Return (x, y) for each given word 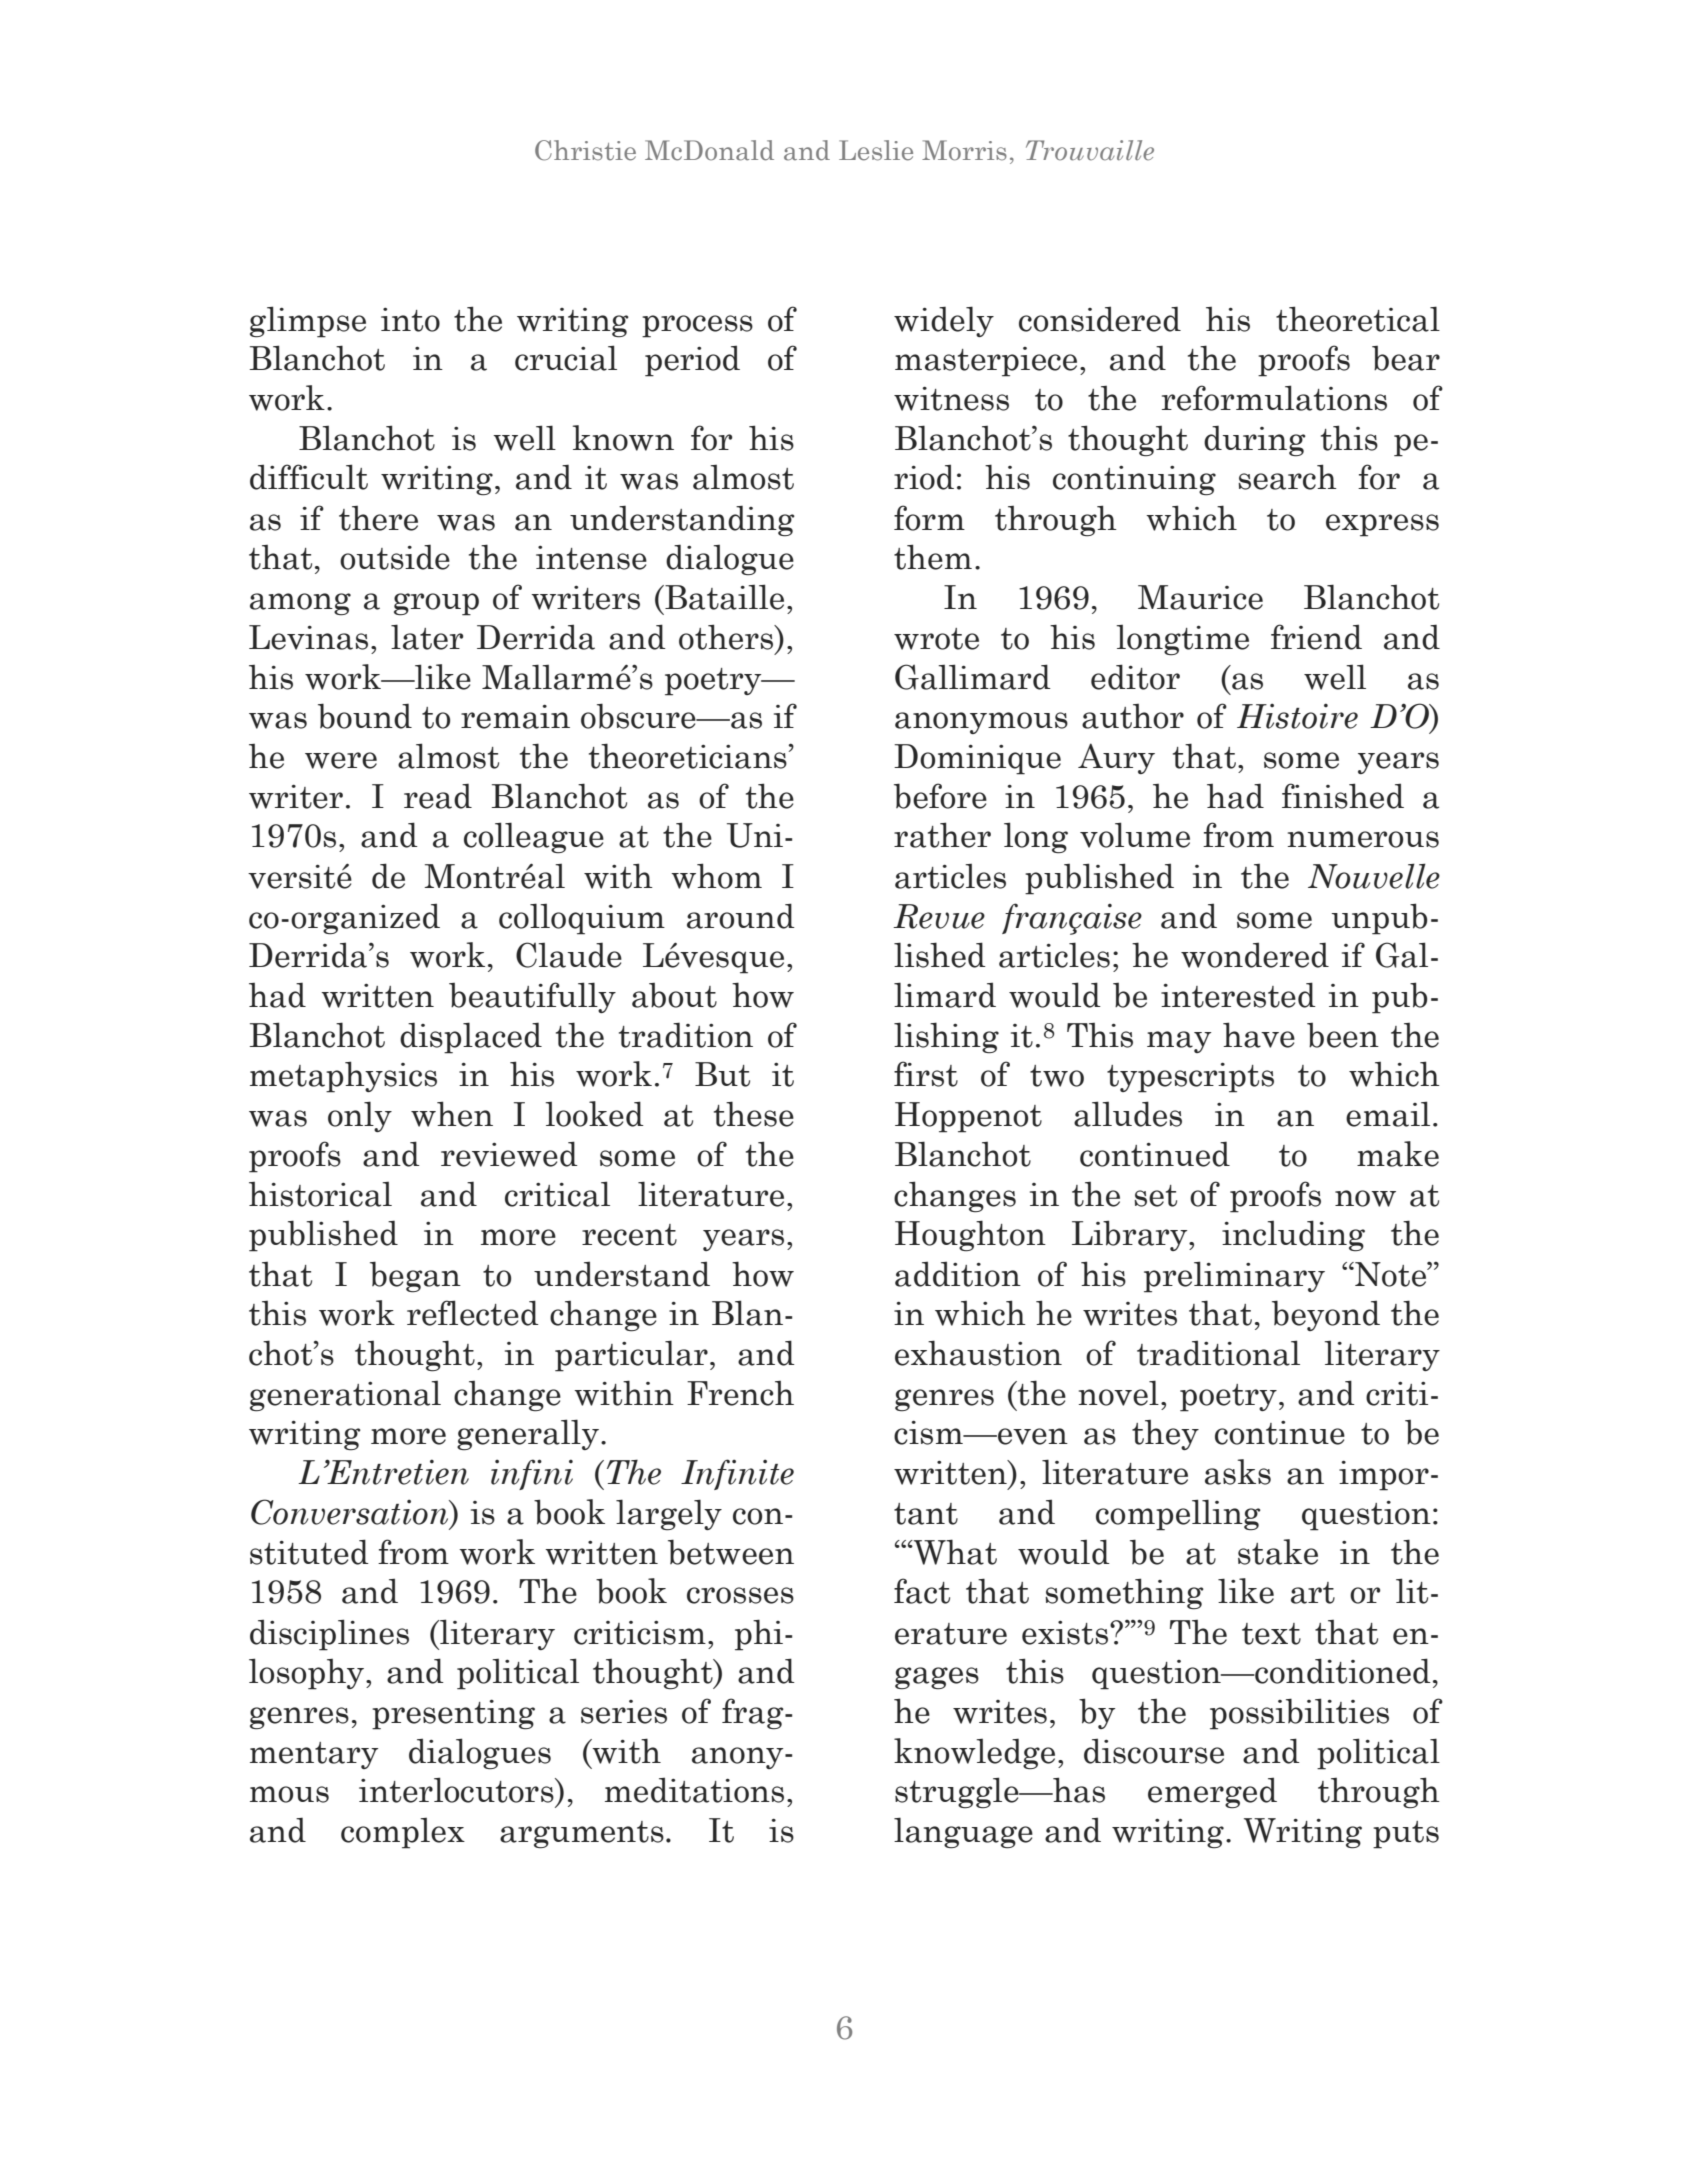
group (436, 604)
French (740, 1393)
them (933, 557)
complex (403, 1833)
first (926, 1074)
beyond (1326, 1315)
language (963, 1833)
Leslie (876, 150)
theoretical (1358, 319)
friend (1316, 637)
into (410, 320)
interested (1238, 995)
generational (345, 1396)
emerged (1212, 1792)
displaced (471, 1038)
